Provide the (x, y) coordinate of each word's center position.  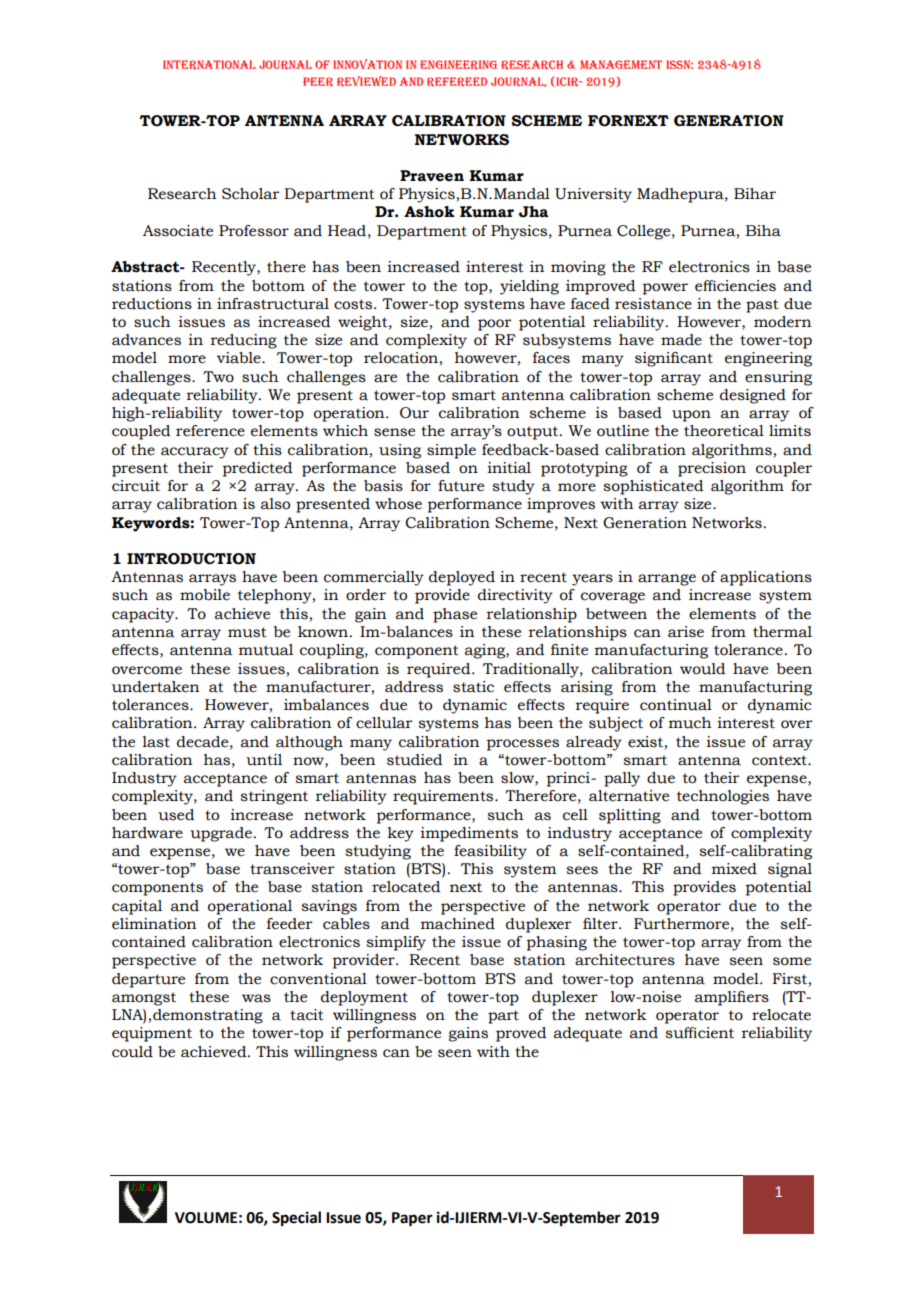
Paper (412, 1219)
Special (296, 1219)
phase (455, 615)
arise (686, 632)
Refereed (457, 82)
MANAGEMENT (621, 64)
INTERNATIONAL (209, 65)
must (247, 632)
